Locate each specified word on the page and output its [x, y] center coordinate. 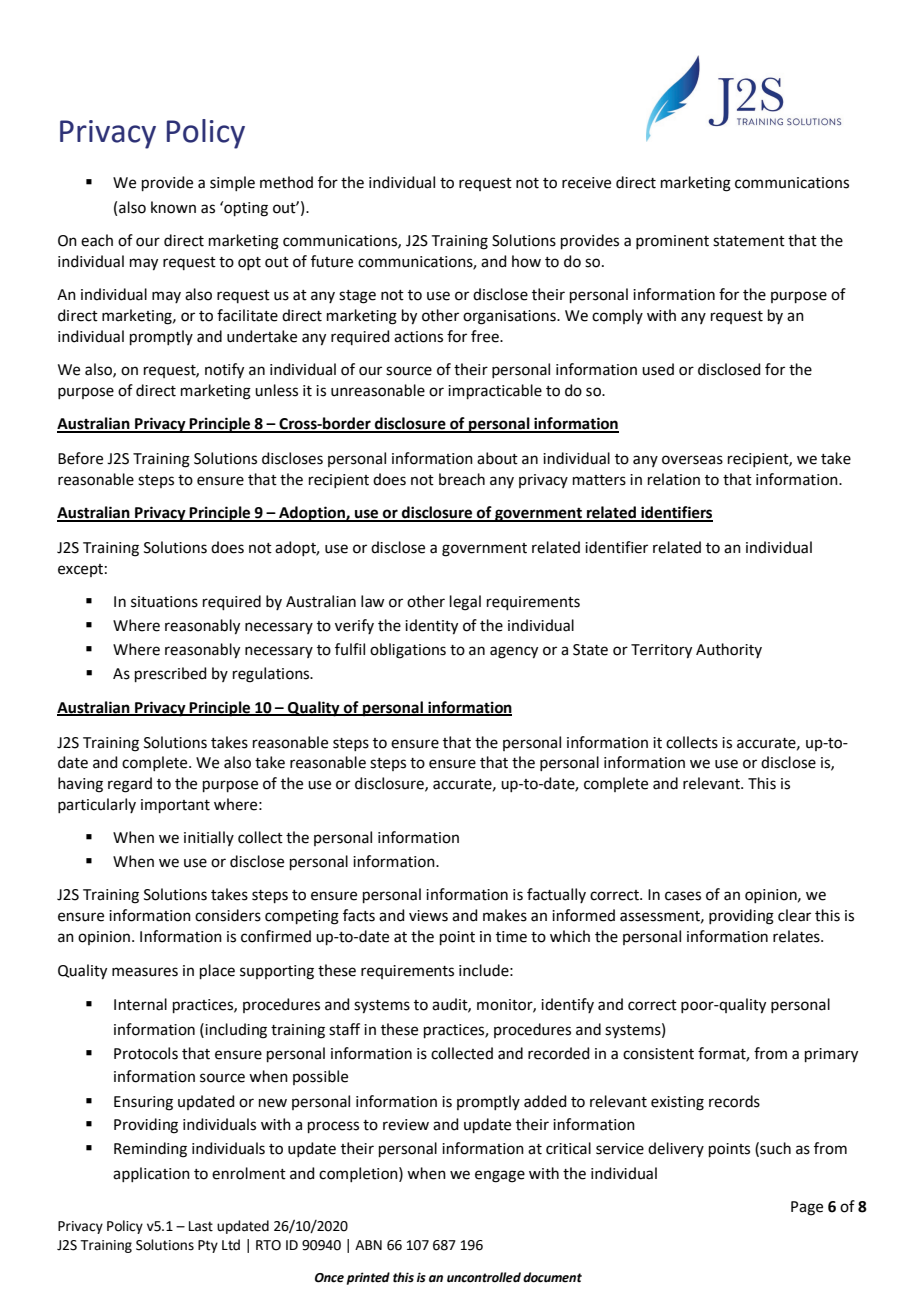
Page [807, 1208]
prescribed [171, 674]
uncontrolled [484, 1277]
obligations [408, 651]
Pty [208, 1246]
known [173, 207]
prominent [672, 242]
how [526, 261]
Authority [729, 650]
